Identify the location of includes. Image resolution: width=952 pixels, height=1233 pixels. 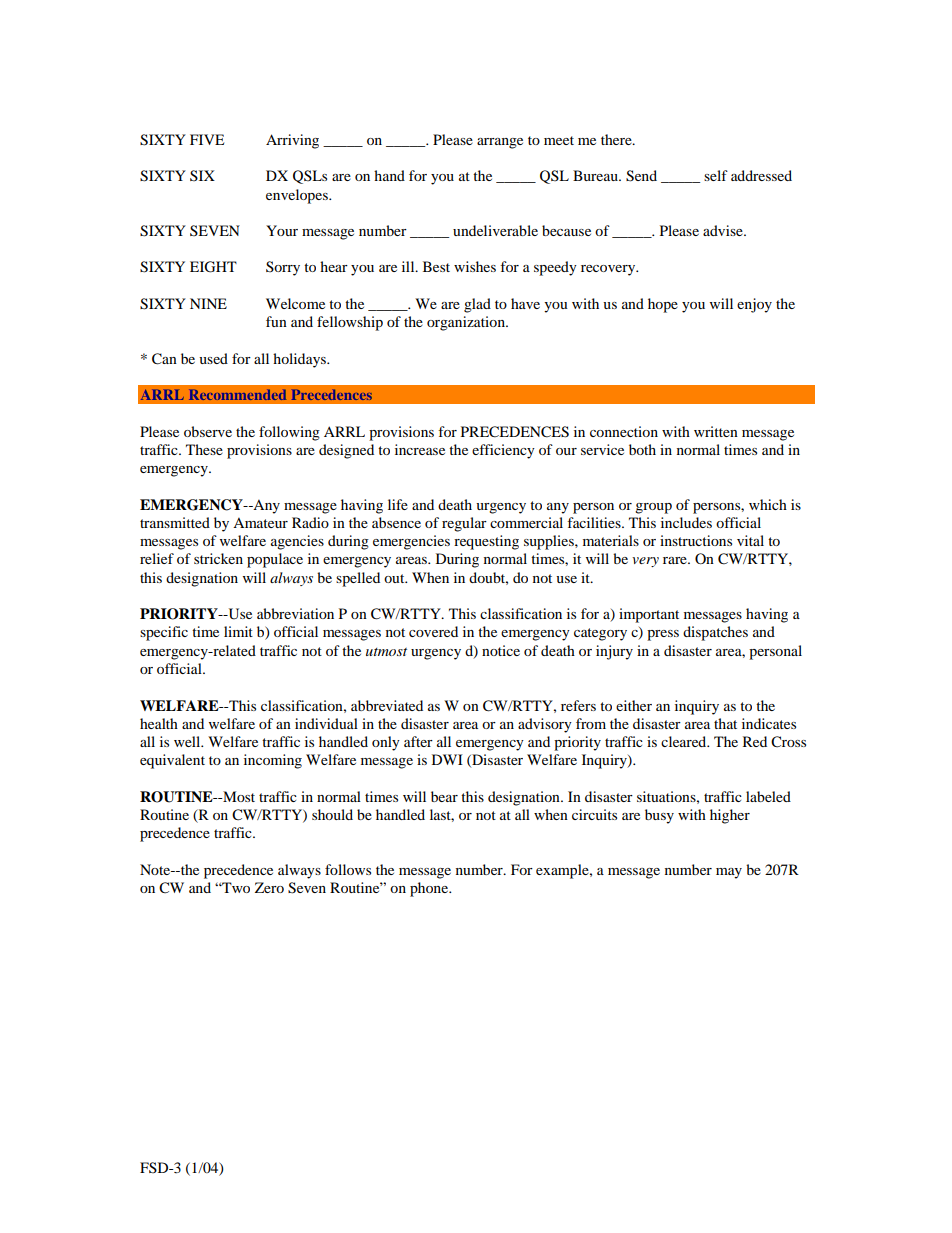
(686, 522).
